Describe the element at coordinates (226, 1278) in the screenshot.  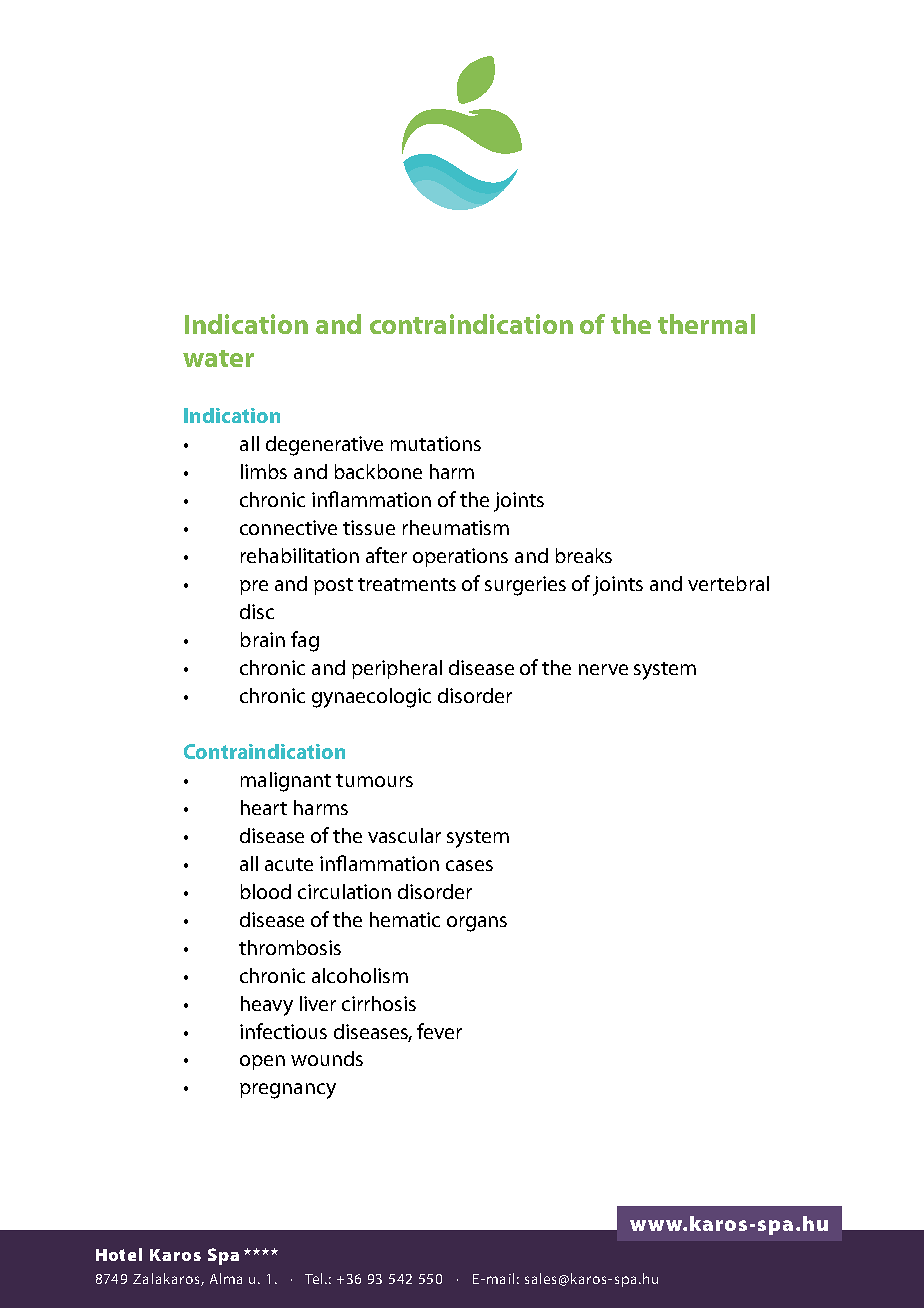
I see `Alma` at that location.
